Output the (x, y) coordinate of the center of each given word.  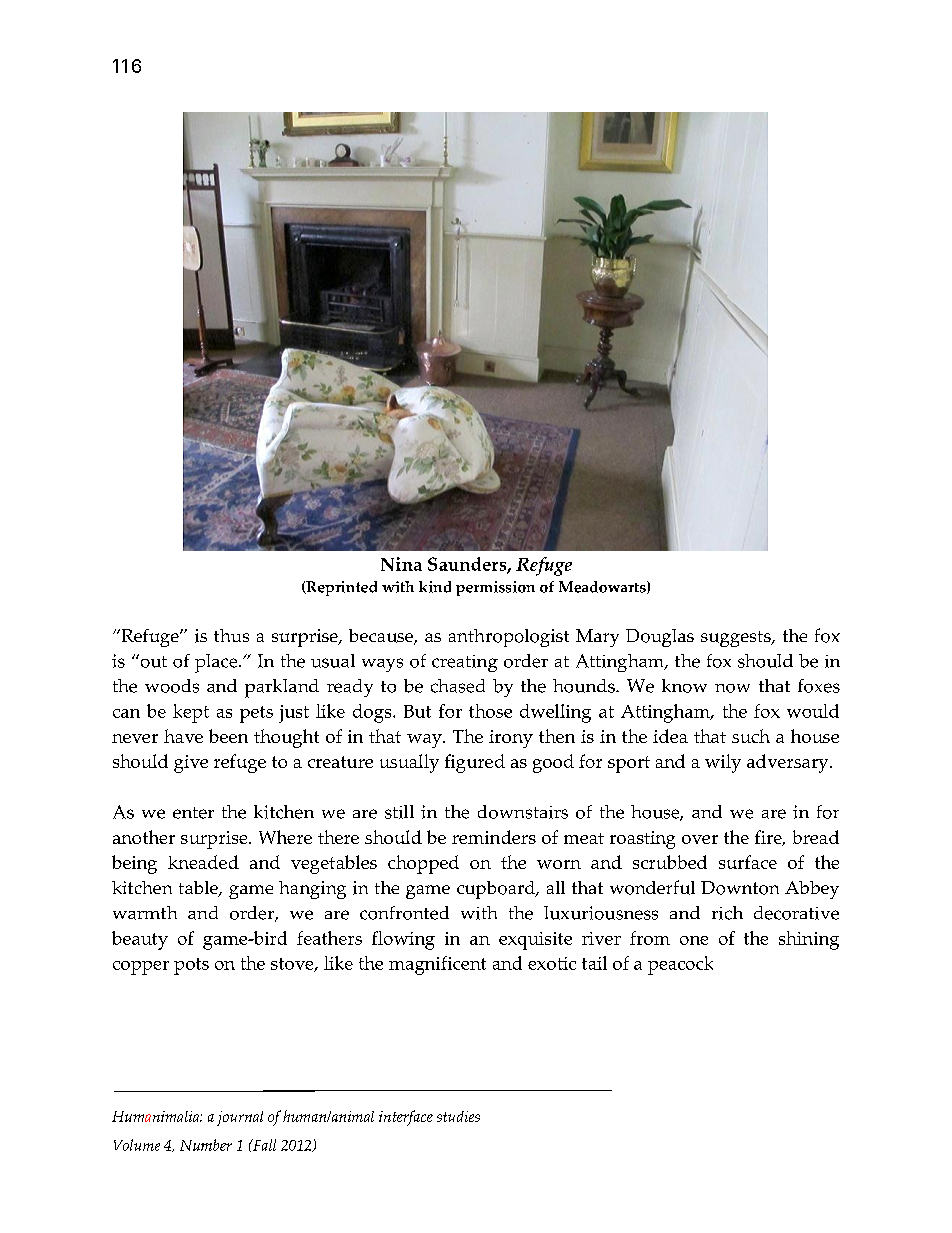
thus (231, 635)
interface (406, 1118)
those (490, 711)
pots (191, 966)
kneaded (203, 862)
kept (191, 713)
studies (458, 1116)
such (751, 736)
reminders (494, 837)
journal (240, 1118)
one (694, 940)
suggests (737, 639)
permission (495, 588)
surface (748, 862)
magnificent (437, 965)
